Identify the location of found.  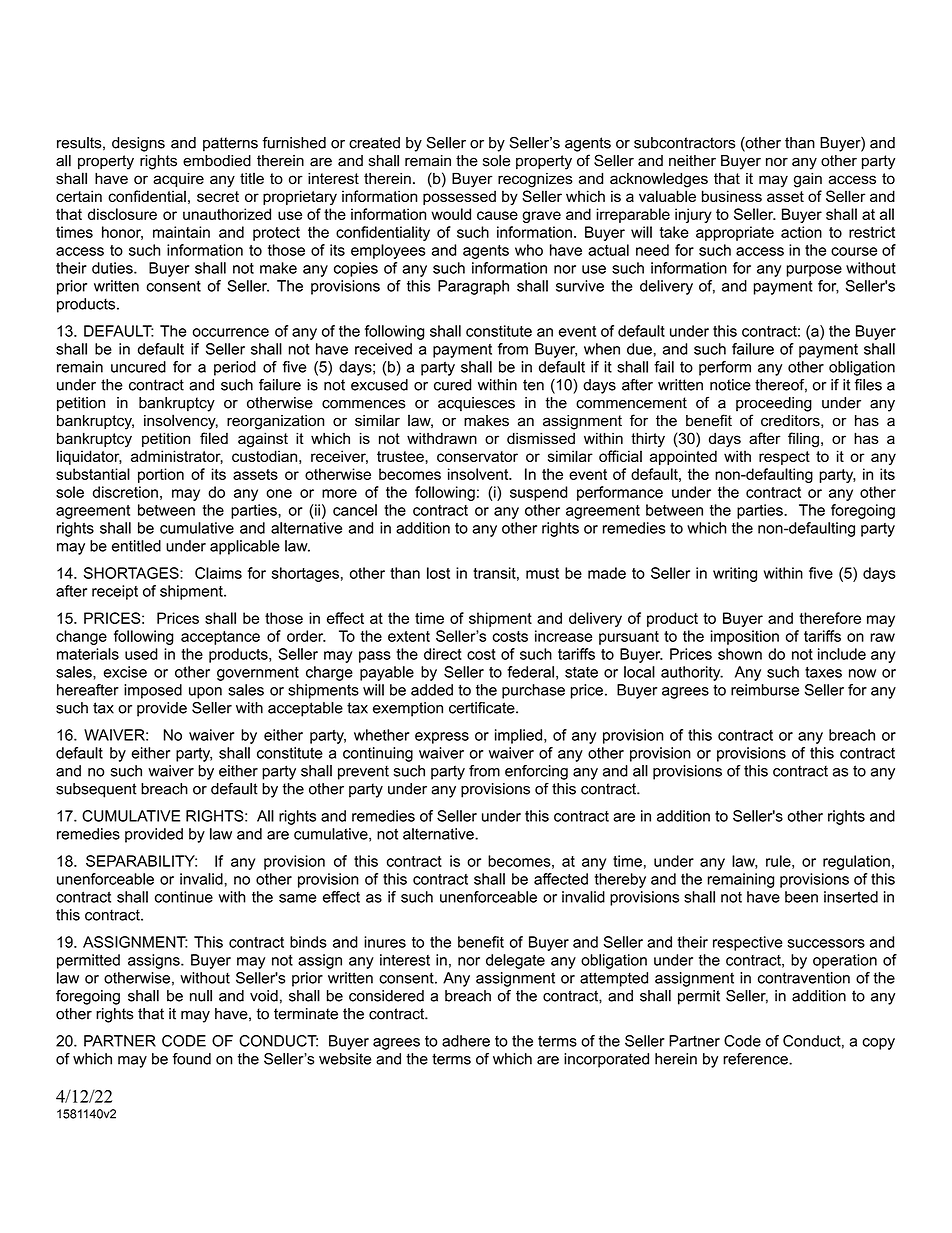
(192, 1059).
